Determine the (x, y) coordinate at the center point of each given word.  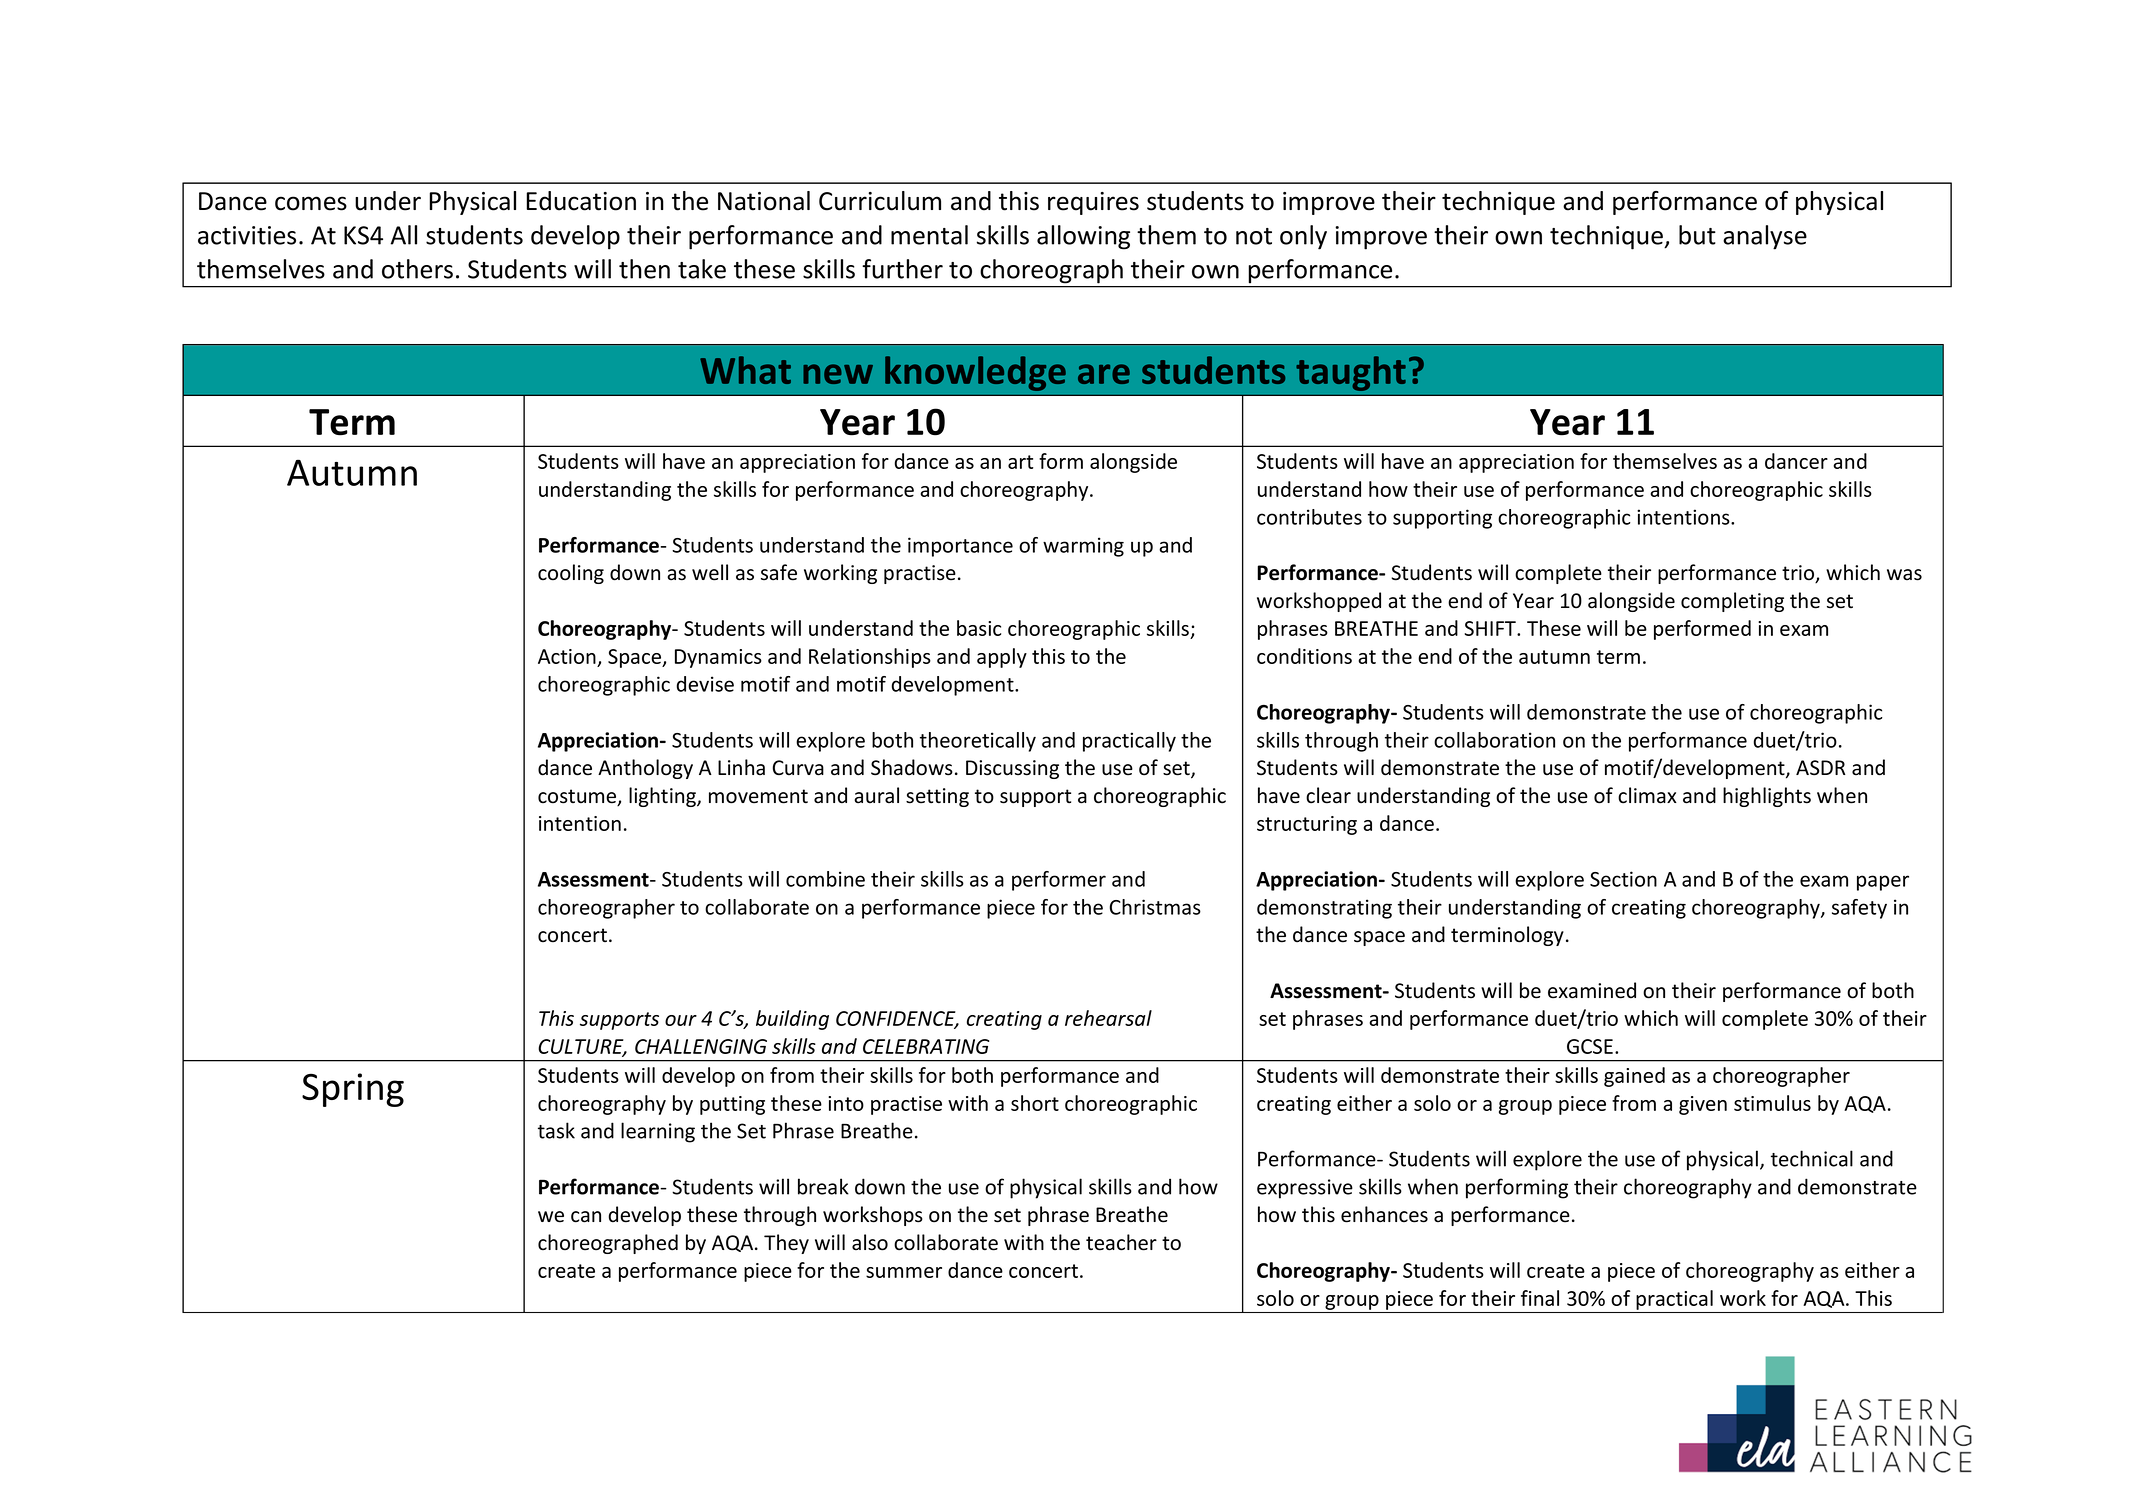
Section (1623, 879)
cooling (571, 574)
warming (1083, 547)
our (681, 1020)
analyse (1765, 237)
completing (1732, 602)
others (417, 269)
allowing (1083, 237)
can (586, 1217)
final (1540, 1298)
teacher (1121, 1242)
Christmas (1155, 907)
